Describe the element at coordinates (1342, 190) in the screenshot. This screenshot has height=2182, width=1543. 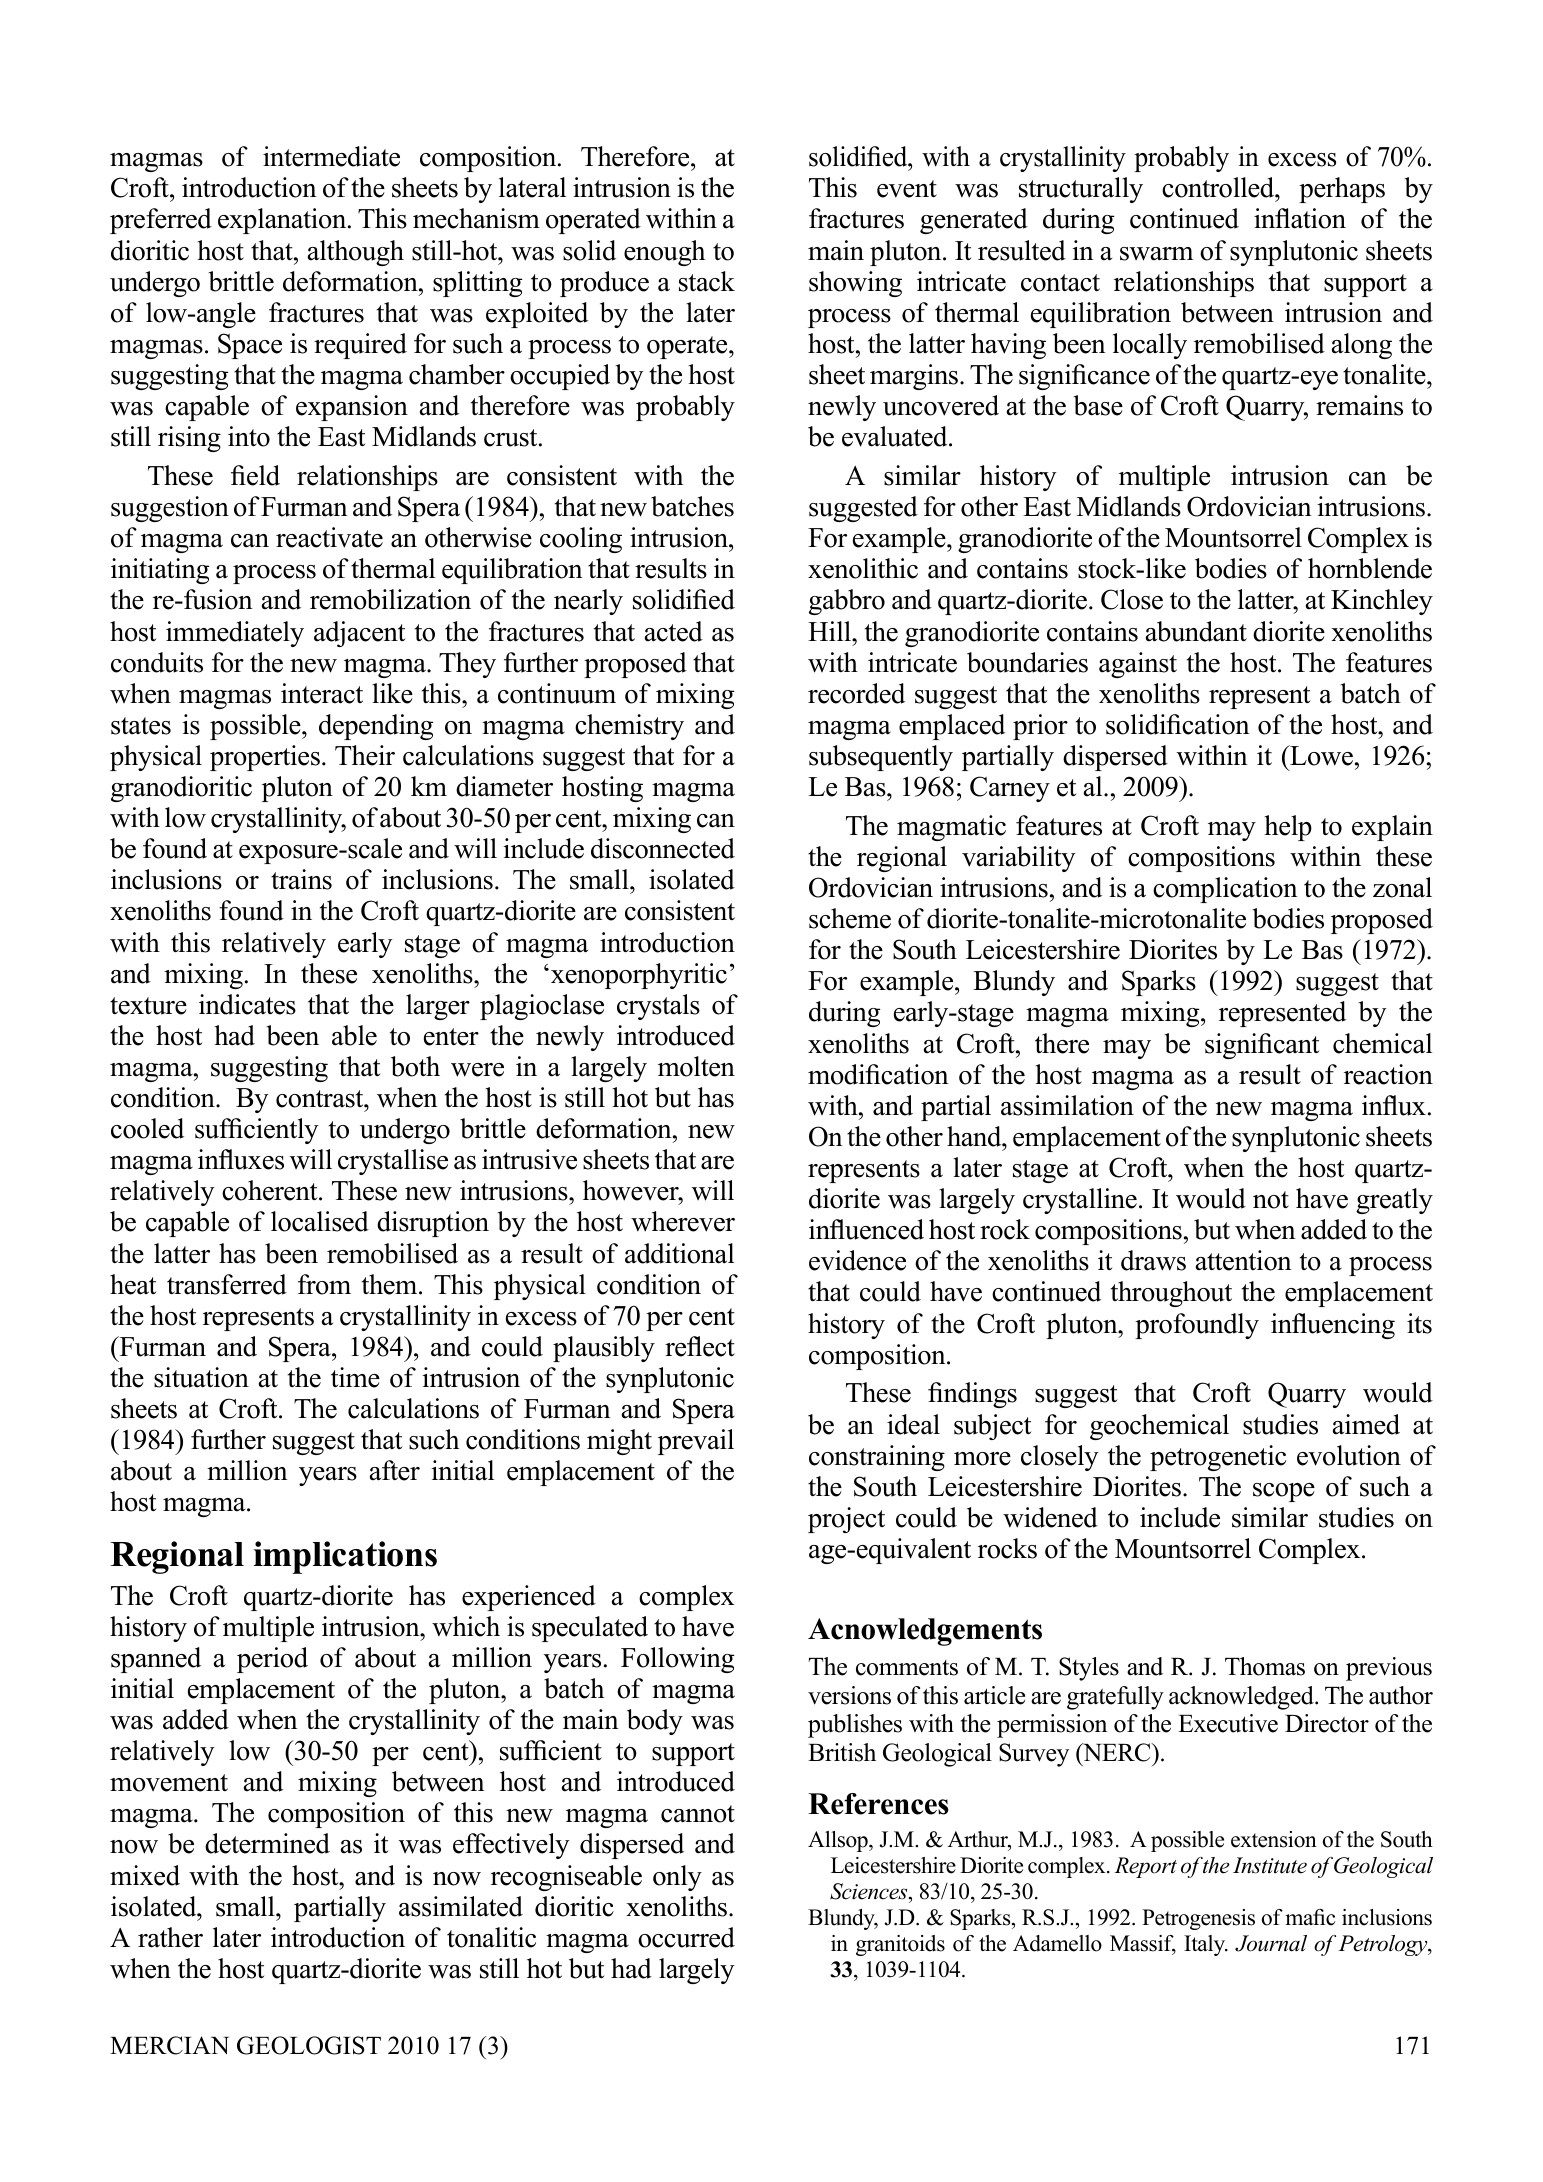
I see `perhaps` at that location.
